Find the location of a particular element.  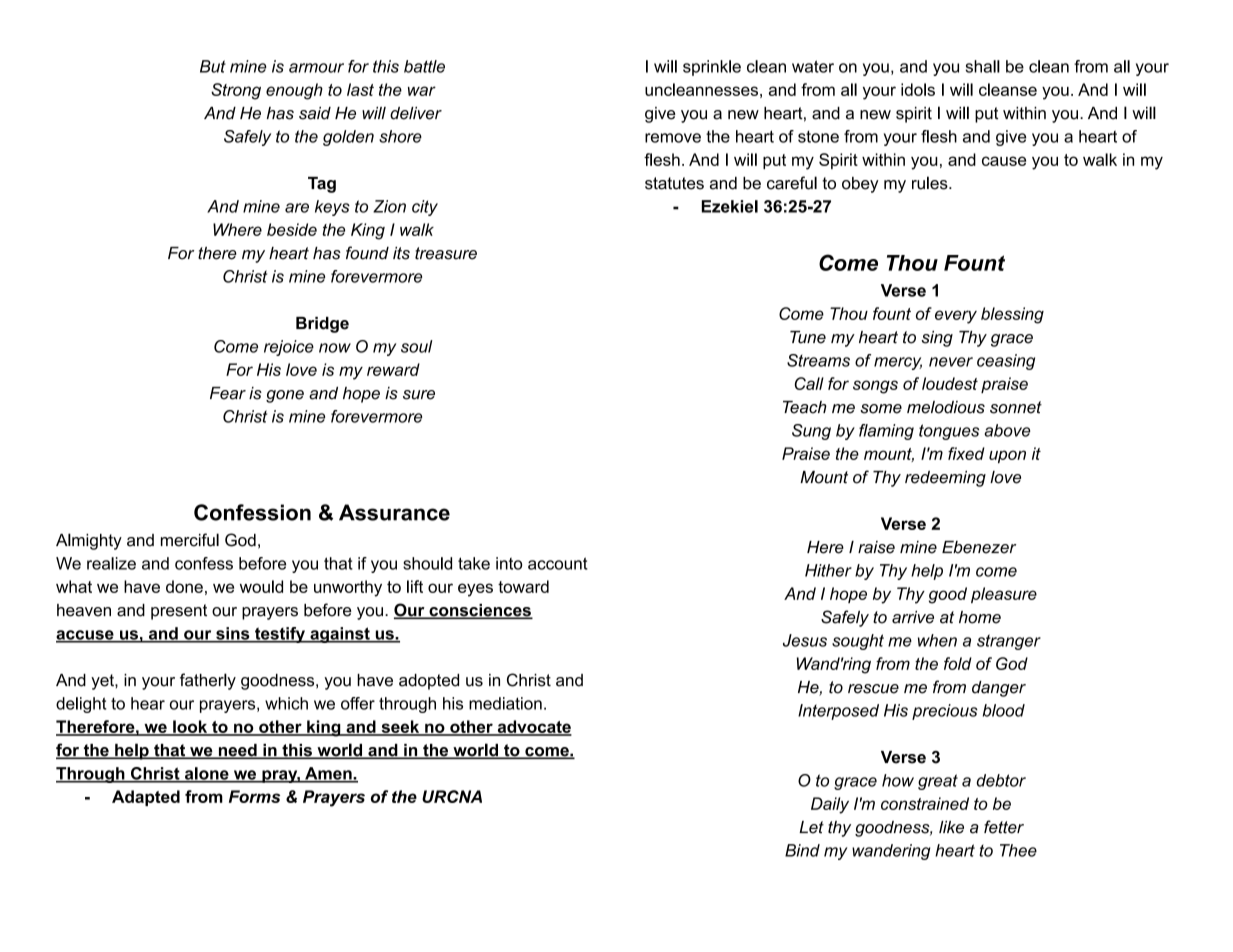

Fear is located at coordinates (228, 393).
